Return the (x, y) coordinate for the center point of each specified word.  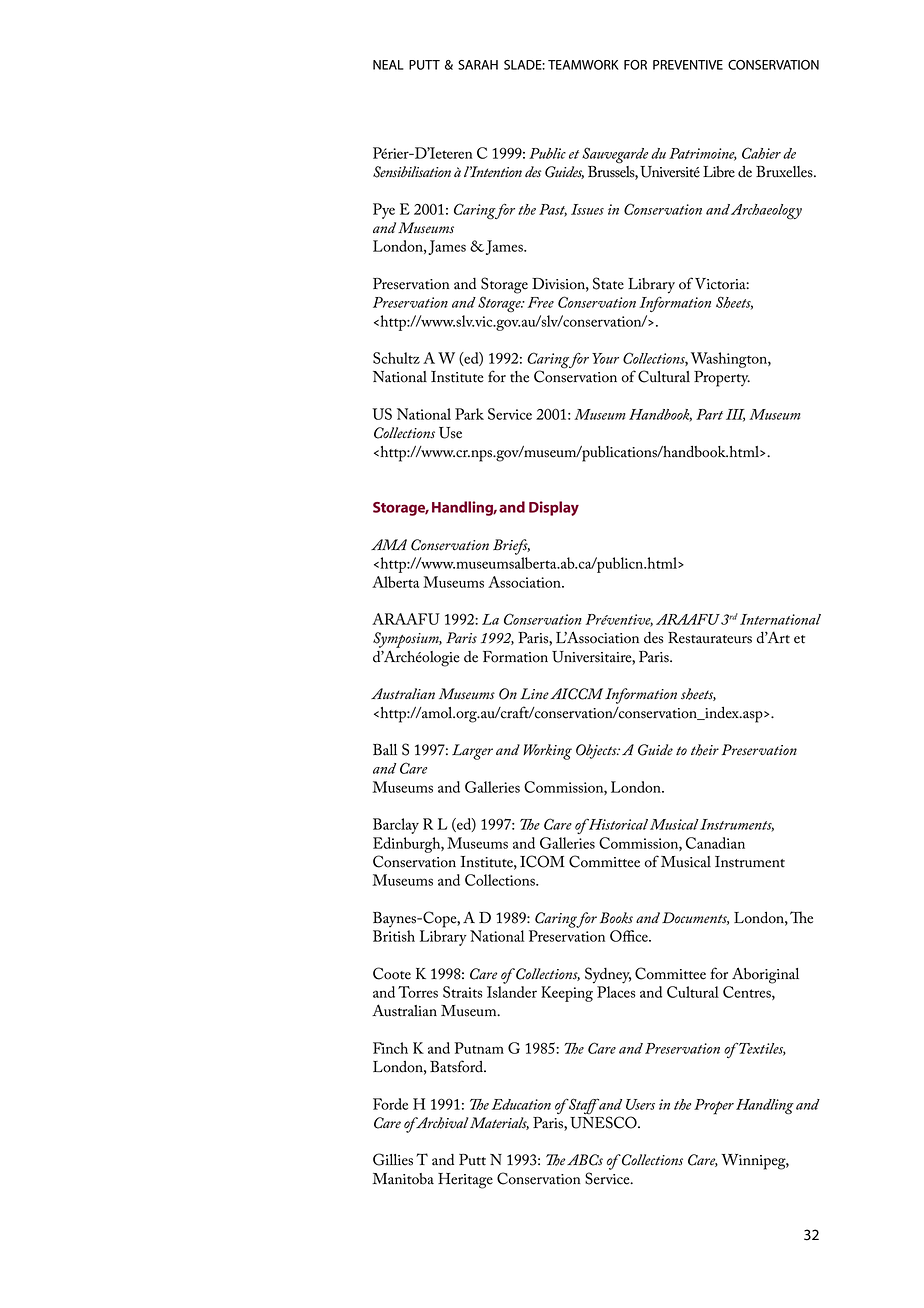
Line (534, 693)
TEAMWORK (583, 65)
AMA (389, 544)
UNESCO (604, 1121)
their (705, 750)
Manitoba (403, 1179)
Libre (719, 172)
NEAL (388, 65)
